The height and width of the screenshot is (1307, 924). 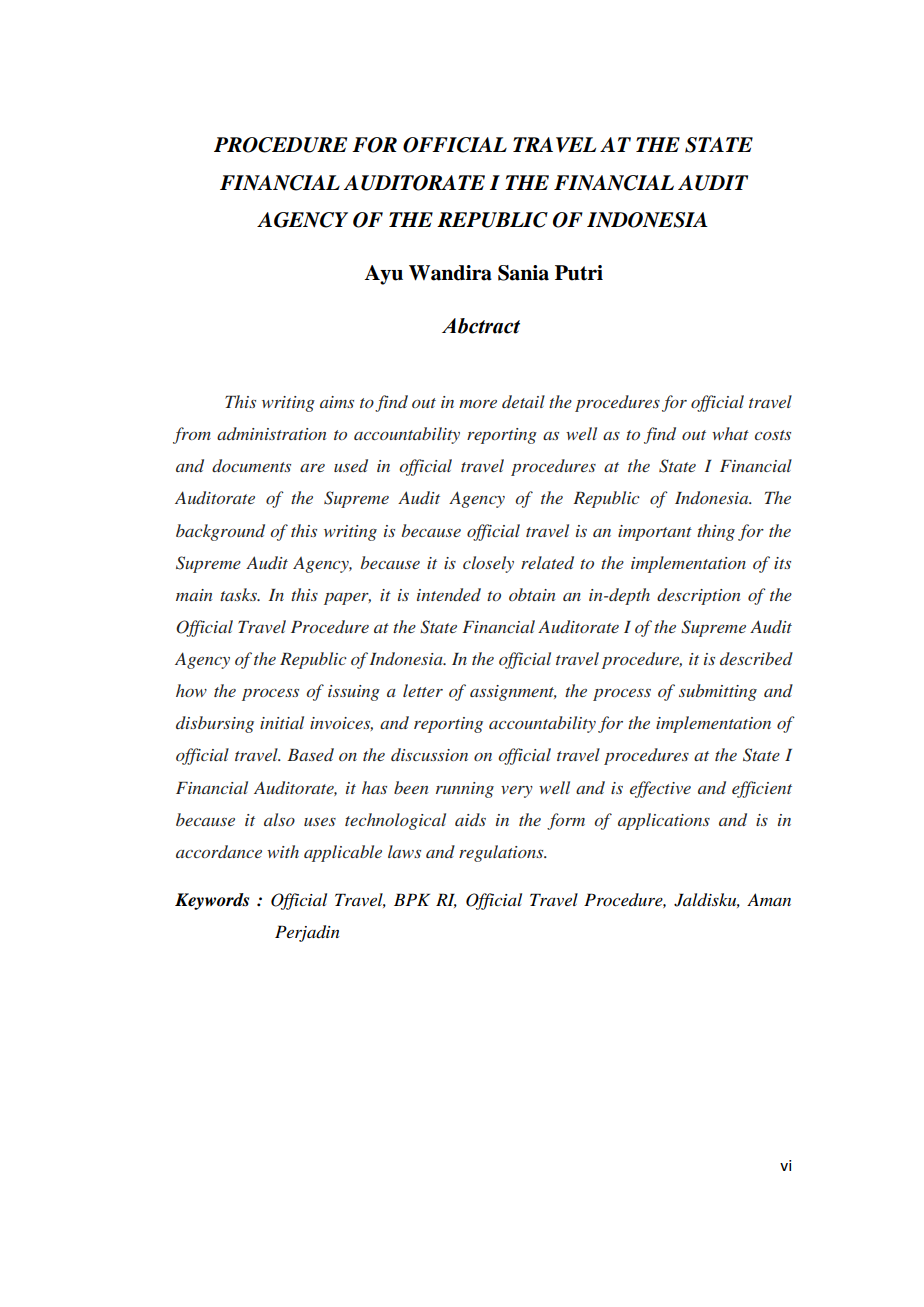 What do you see at coordinates (191, 690) in the screenshot?
I see `how` at bounding box center [191, 690].
